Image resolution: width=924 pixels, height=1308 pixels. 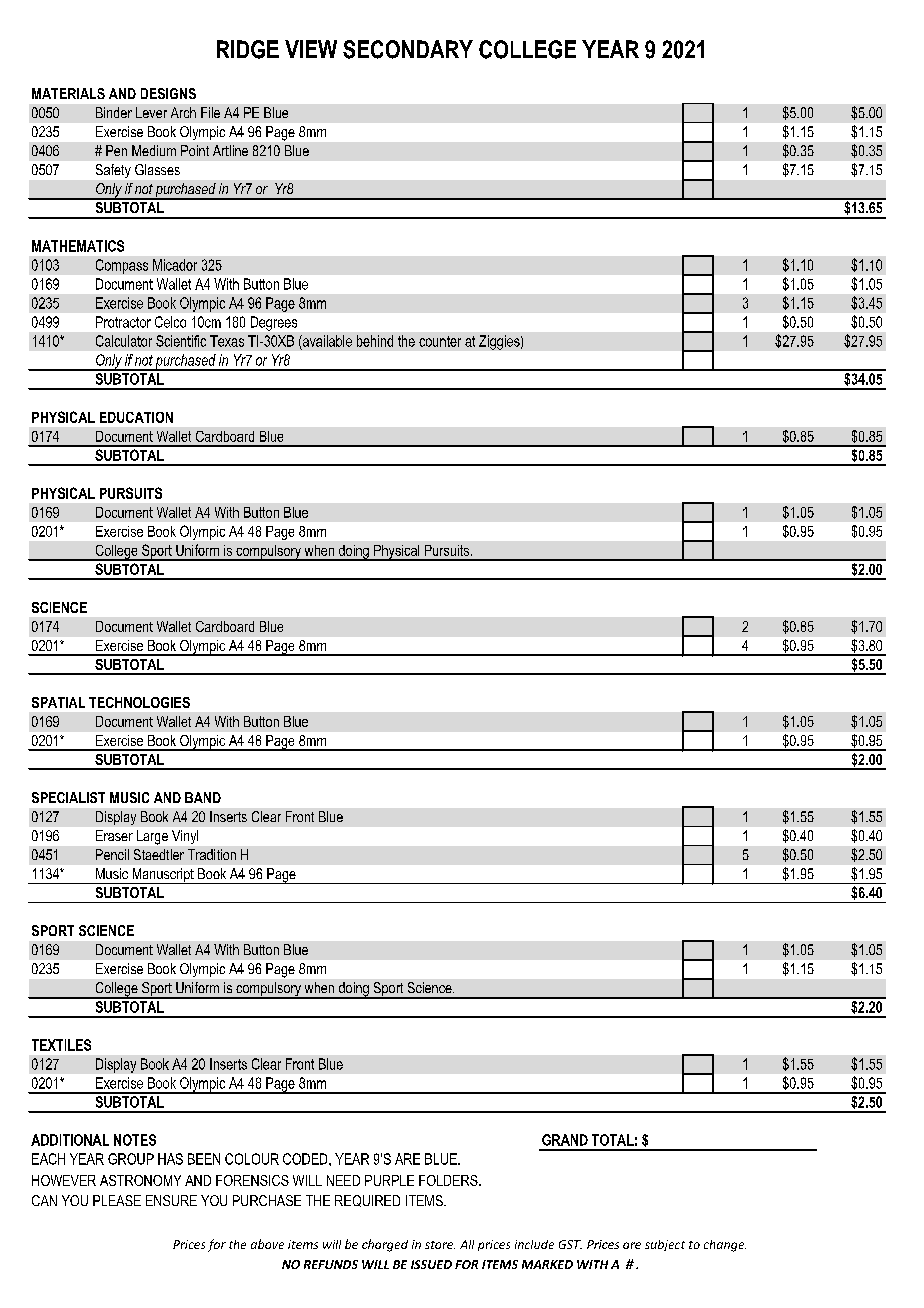 I want to click on VIEW, so click(x=311, y=49).
